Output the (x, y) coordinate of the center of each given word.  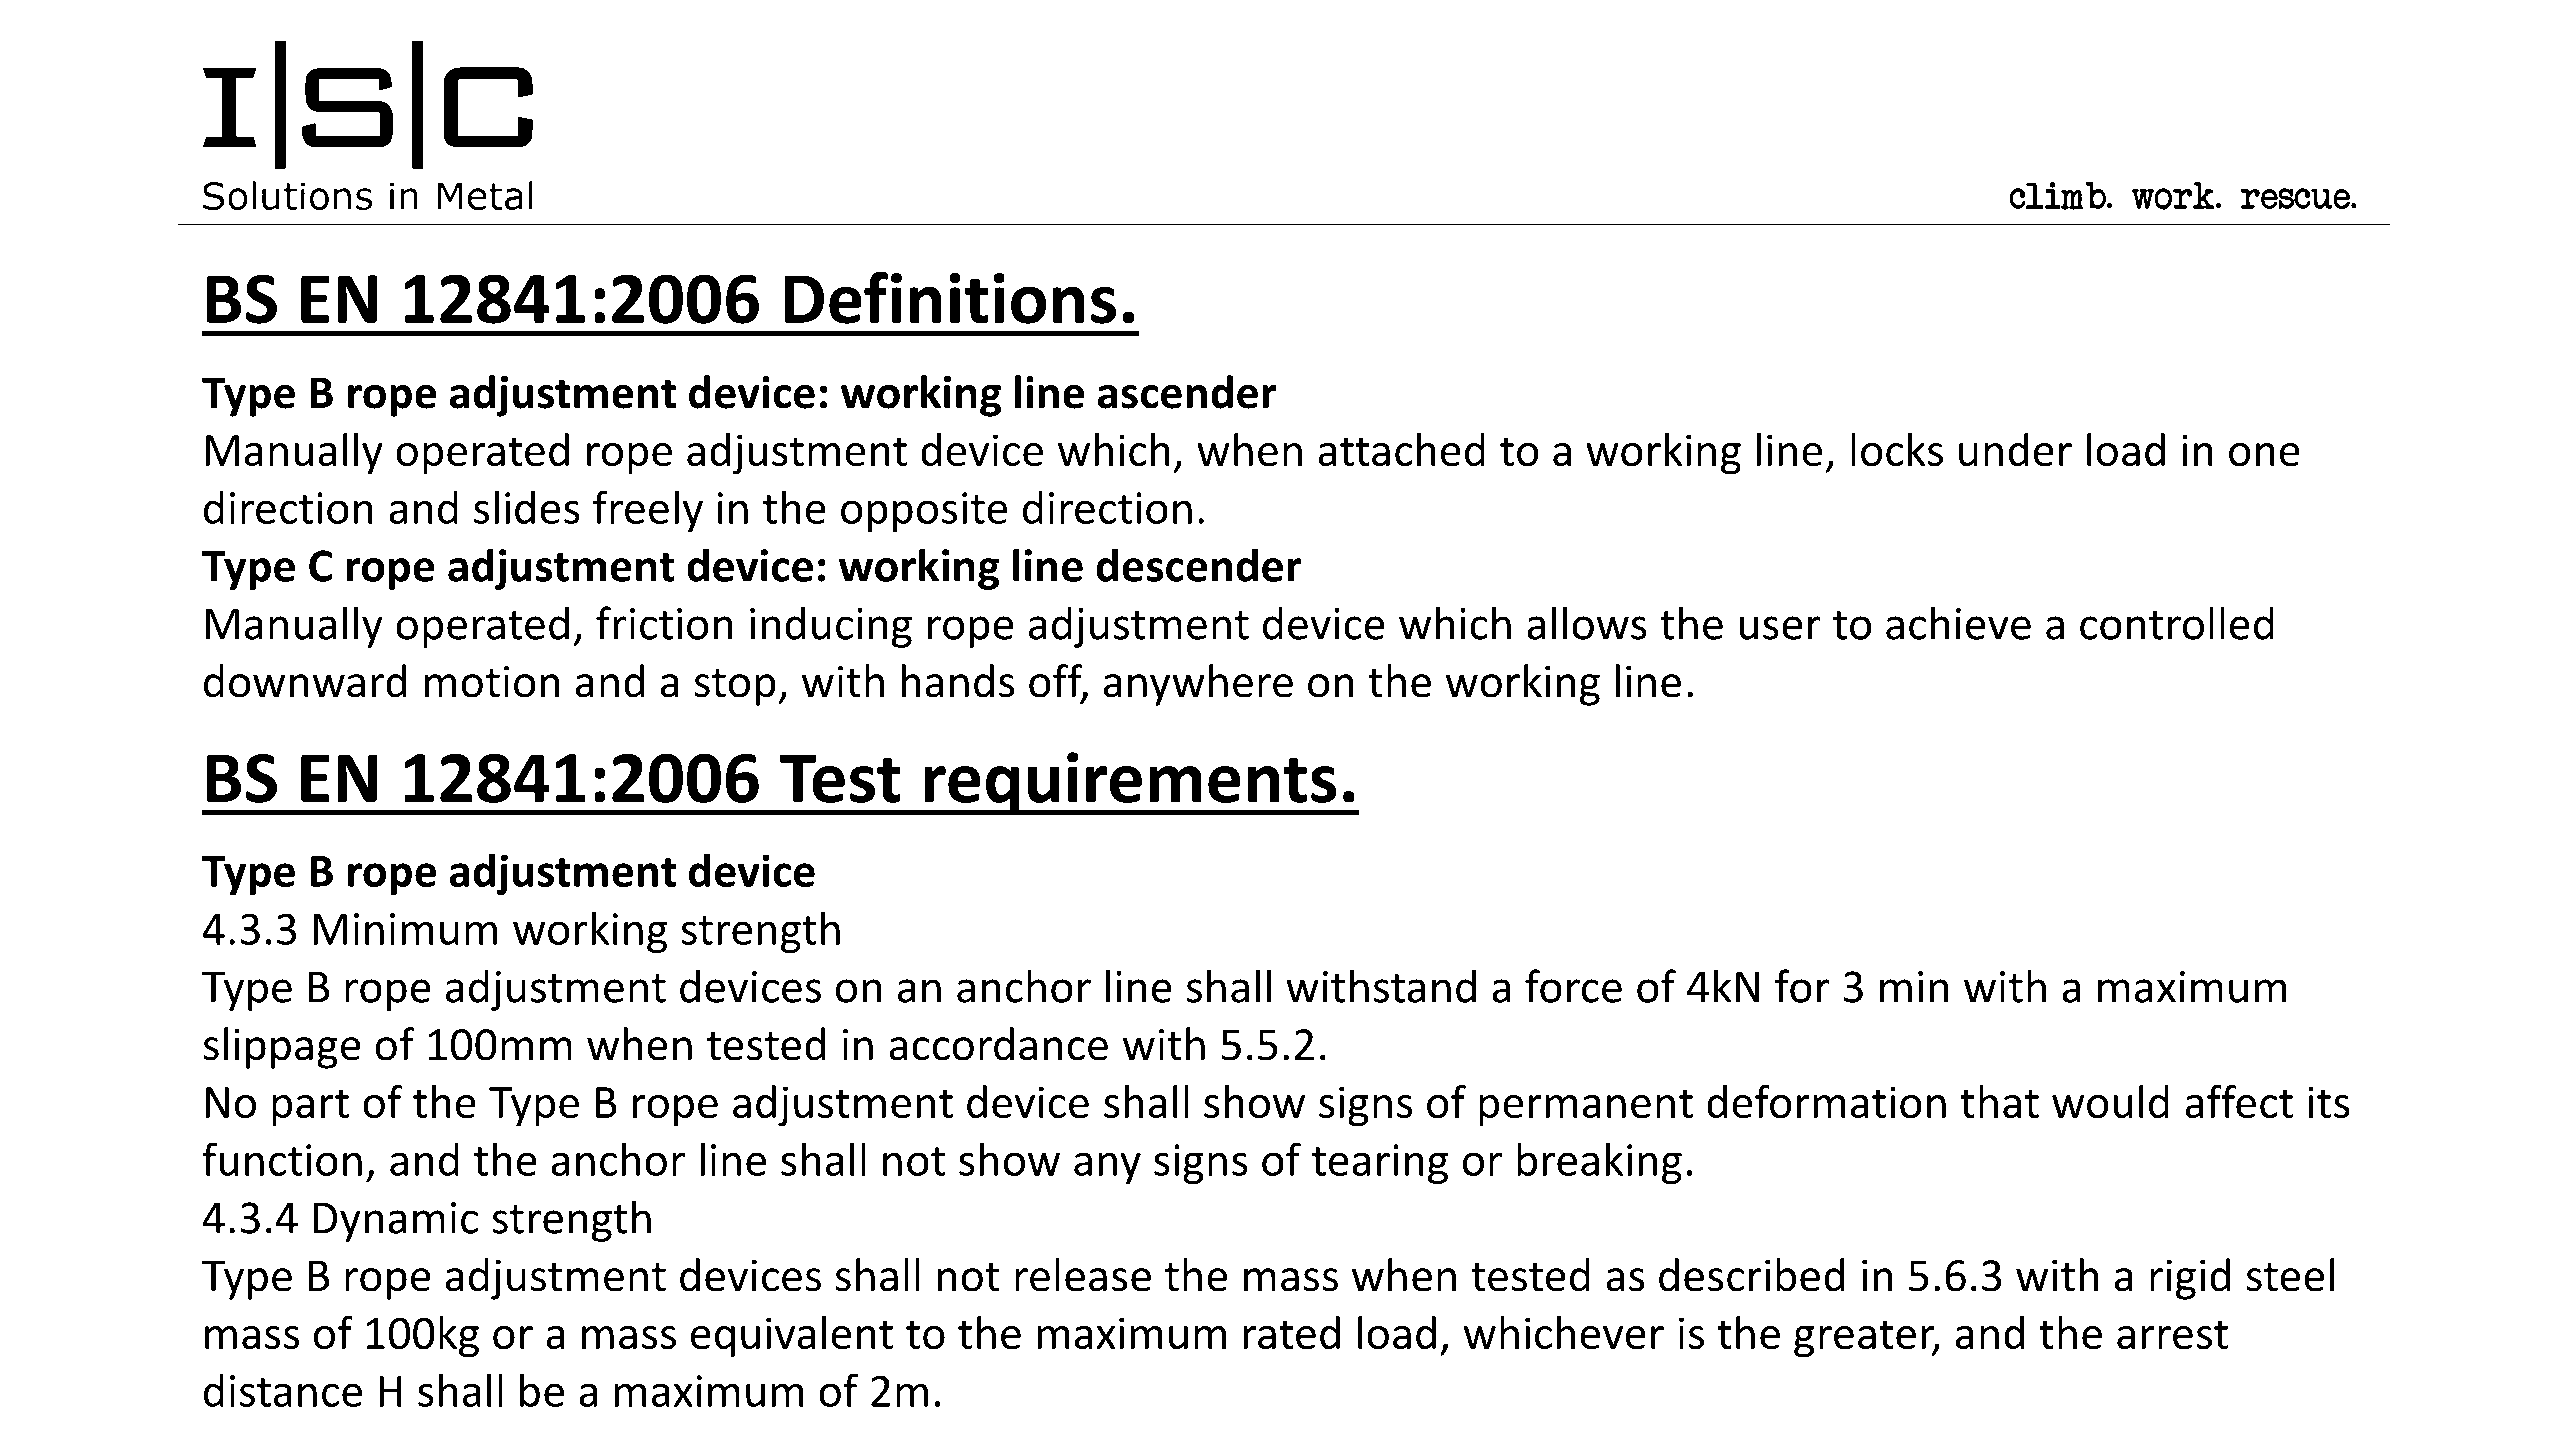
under (2015, 449)
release (1083, 1275)
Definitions (950, 297)
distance (283, 1390)
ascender (1187, 392)
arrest (2172, 1334)
